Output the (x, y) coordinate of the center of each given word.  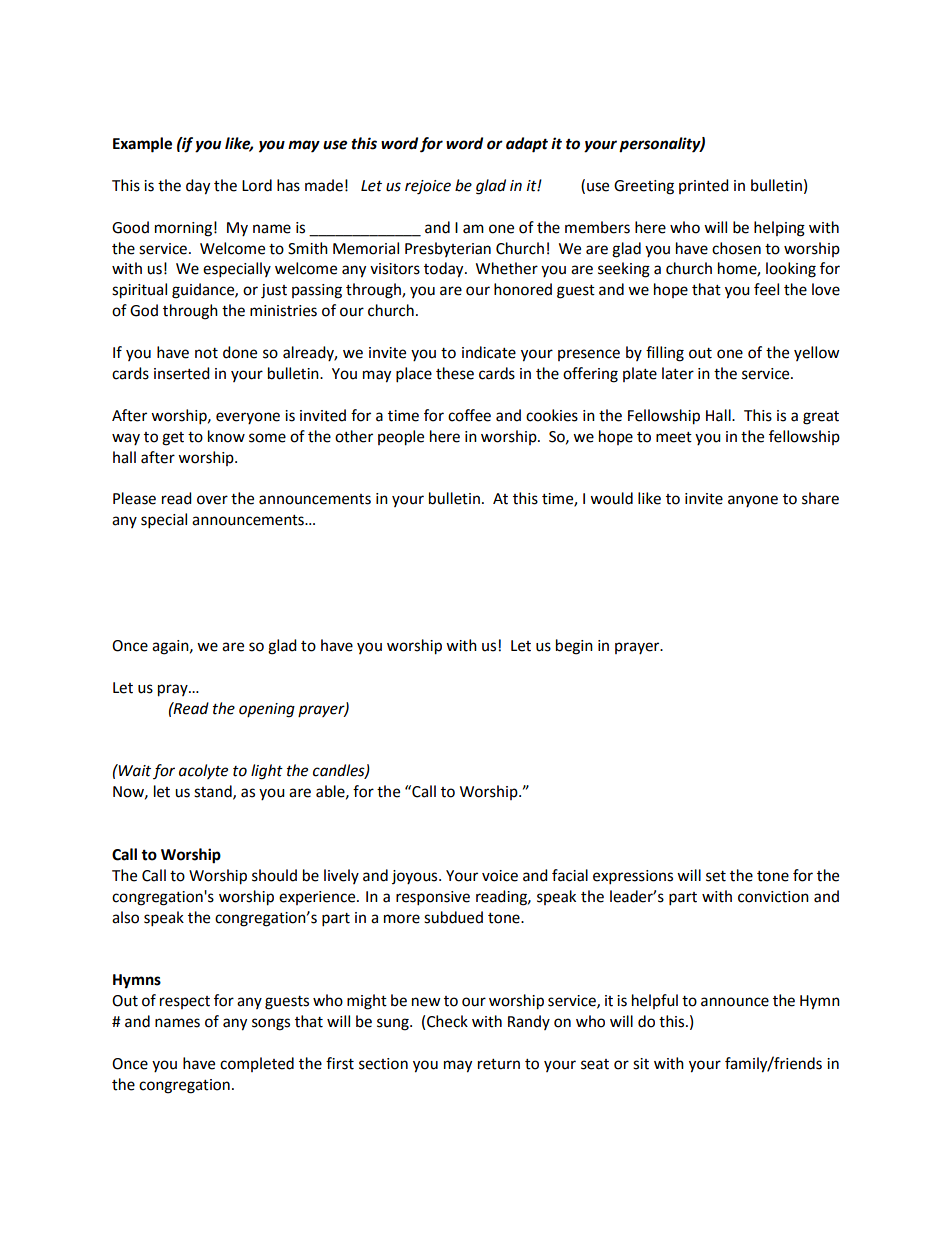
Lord (257, 185)
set (716, 876)
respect (185, 1002)
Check (447, 1021)
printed (704, 186)
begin (574, 647)
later (678, 373)
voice (500, 876)
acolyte (203, 771)
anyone (753, 501)
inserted (182, 373)
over (212, 500)
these (455, 373)
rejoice (428, 187)
